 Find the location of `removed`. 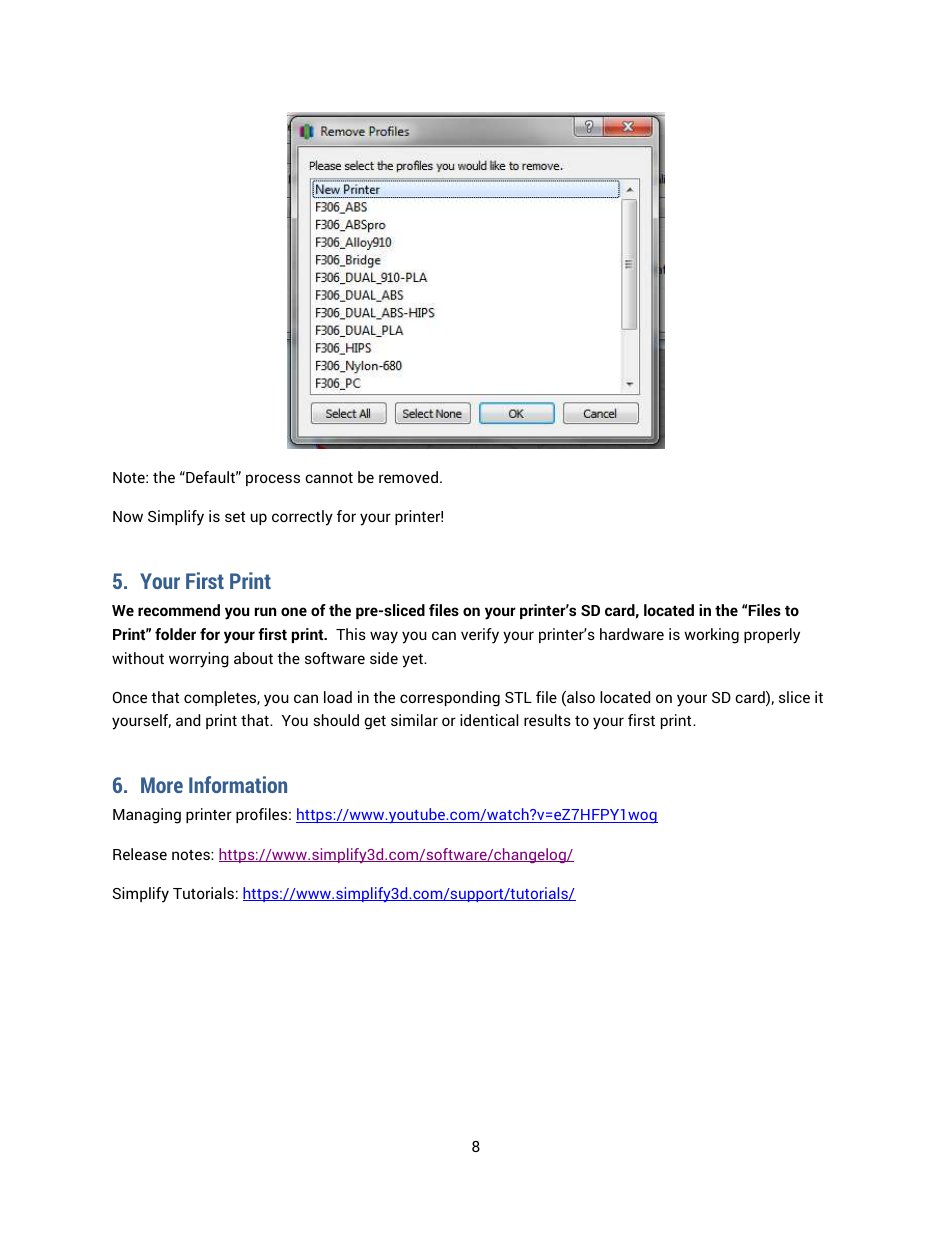

removed is located at coordinates (410, 477).
